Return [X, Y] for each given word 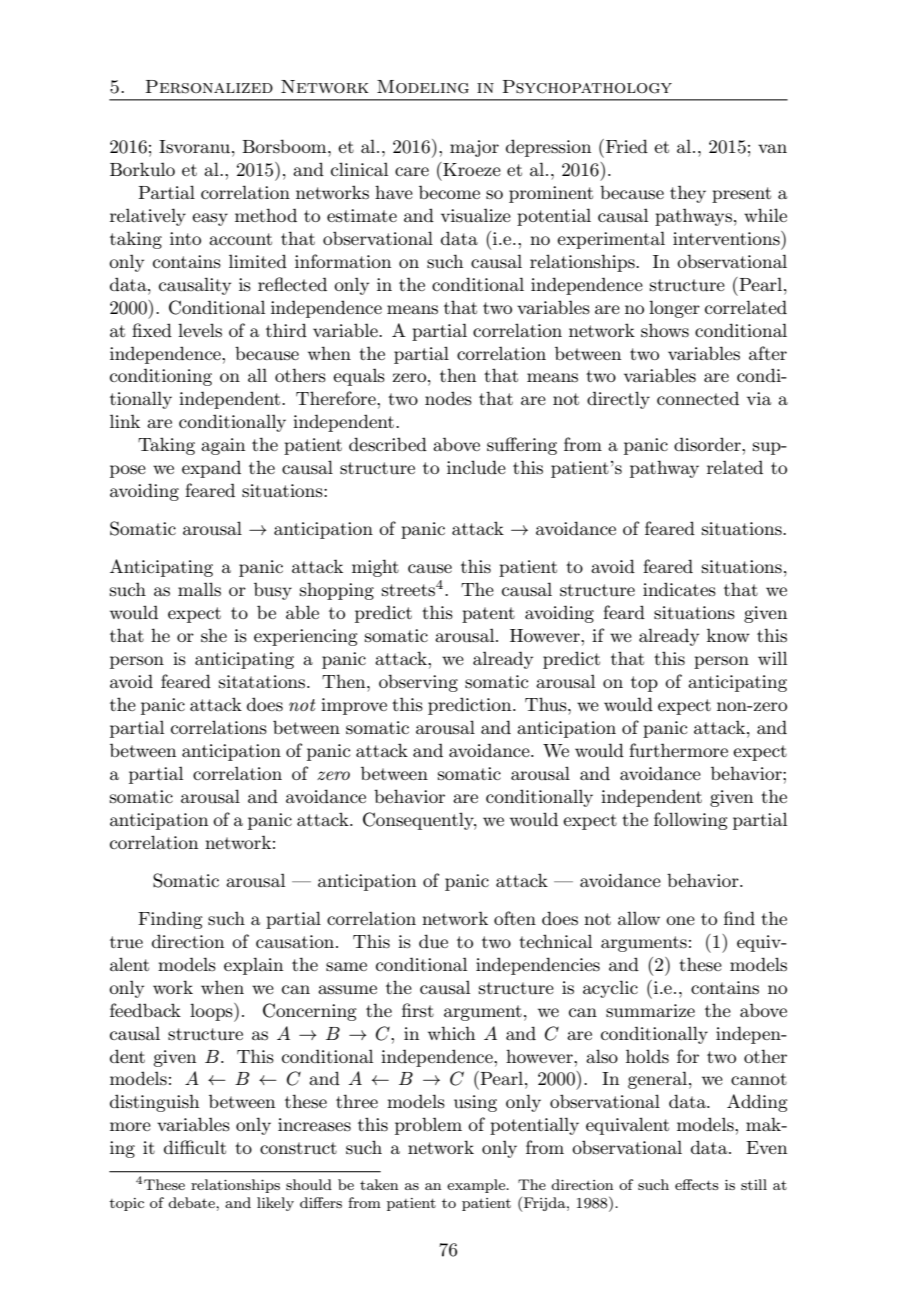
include [476, 467]
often [515, 918]
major [474, 148]
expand [211, 469]
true [126, 942]
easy [210, 219]
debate [192, 1202]
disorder [708, 444]
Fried [627, 146]
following [691, 821]
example [477, 1186]
